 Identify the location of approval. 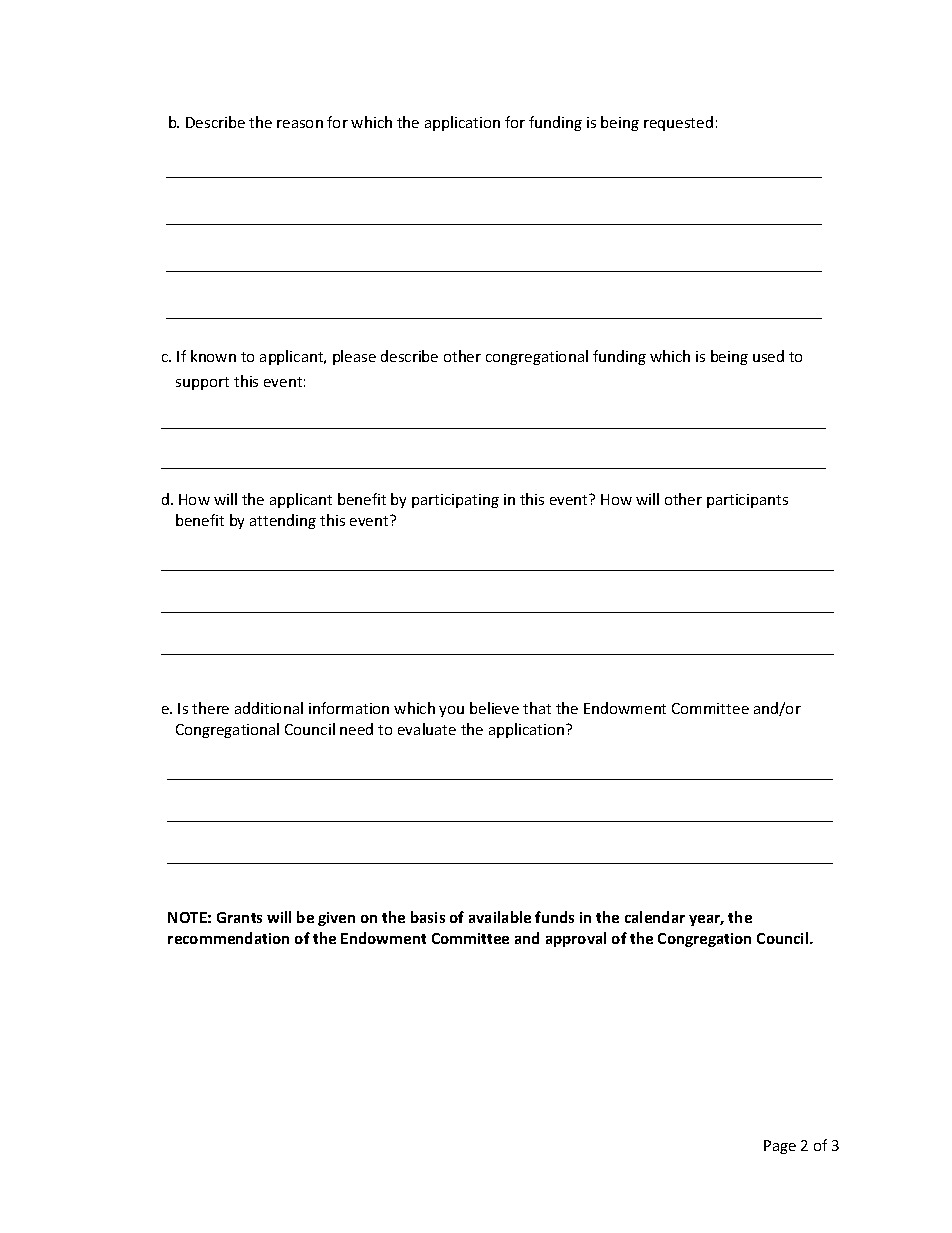
(576, 939).
